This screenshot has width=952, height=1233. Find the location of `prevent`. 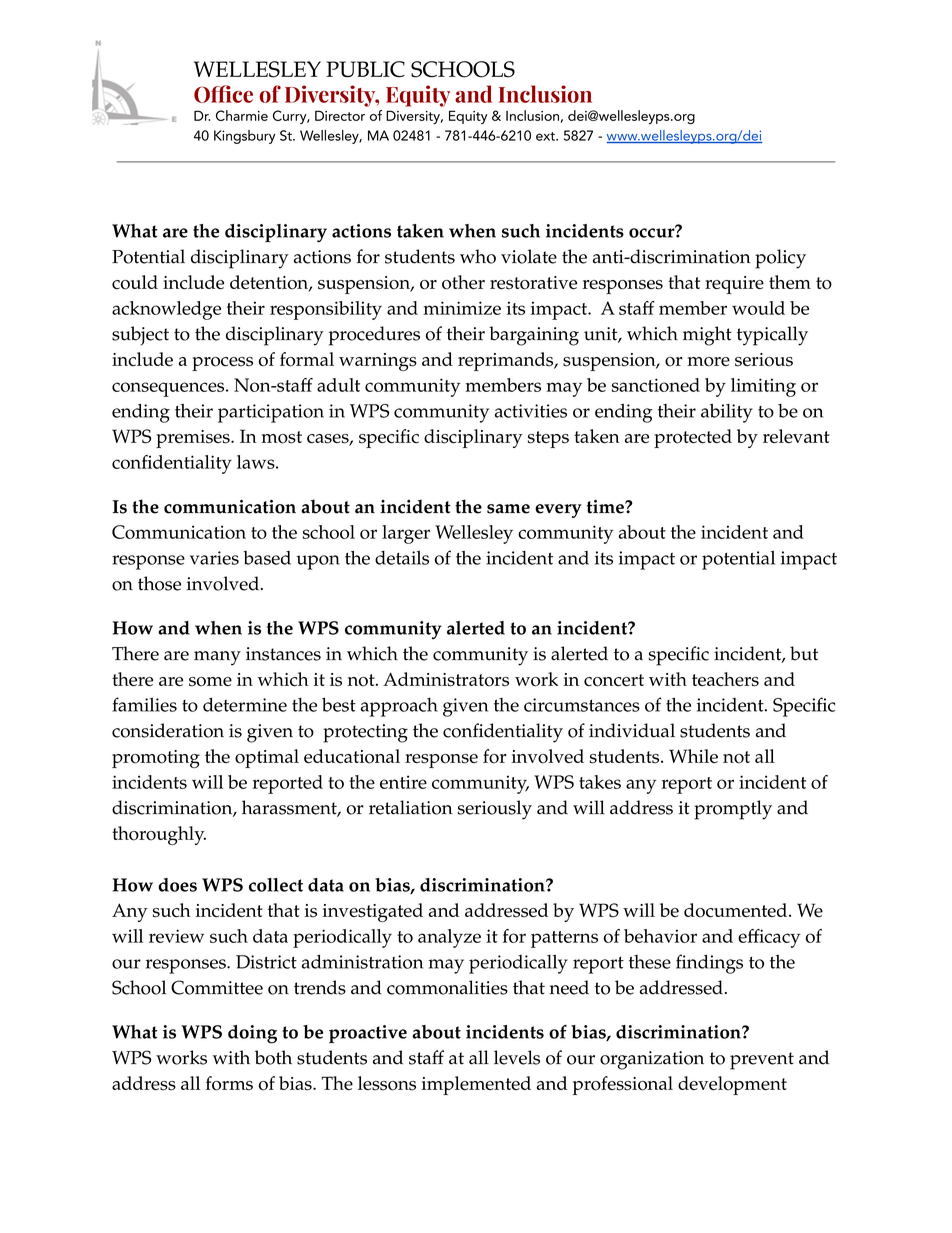

prevent is located at coordinates (762, 1061).
